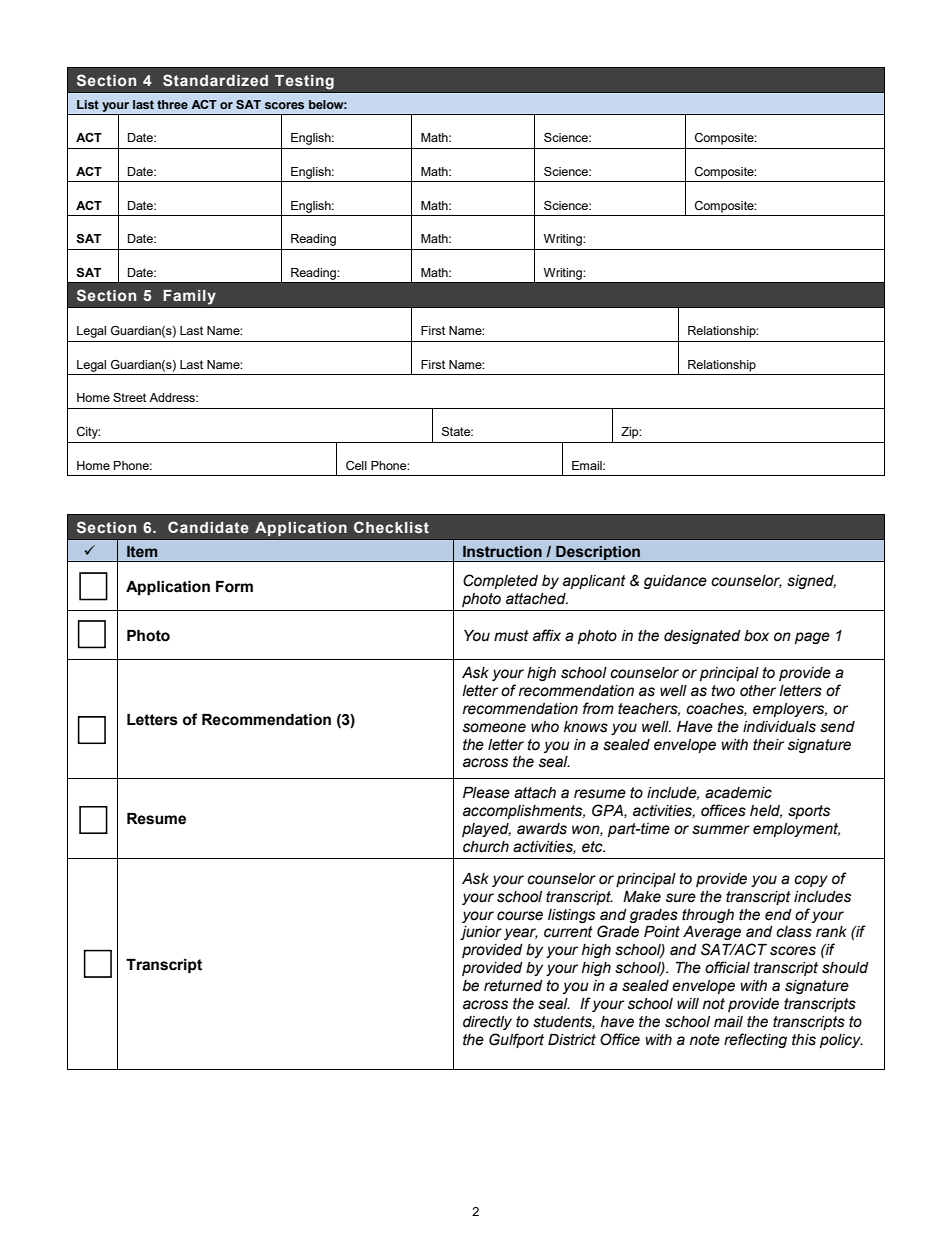  I want to click on Form, so click(234, 587).
